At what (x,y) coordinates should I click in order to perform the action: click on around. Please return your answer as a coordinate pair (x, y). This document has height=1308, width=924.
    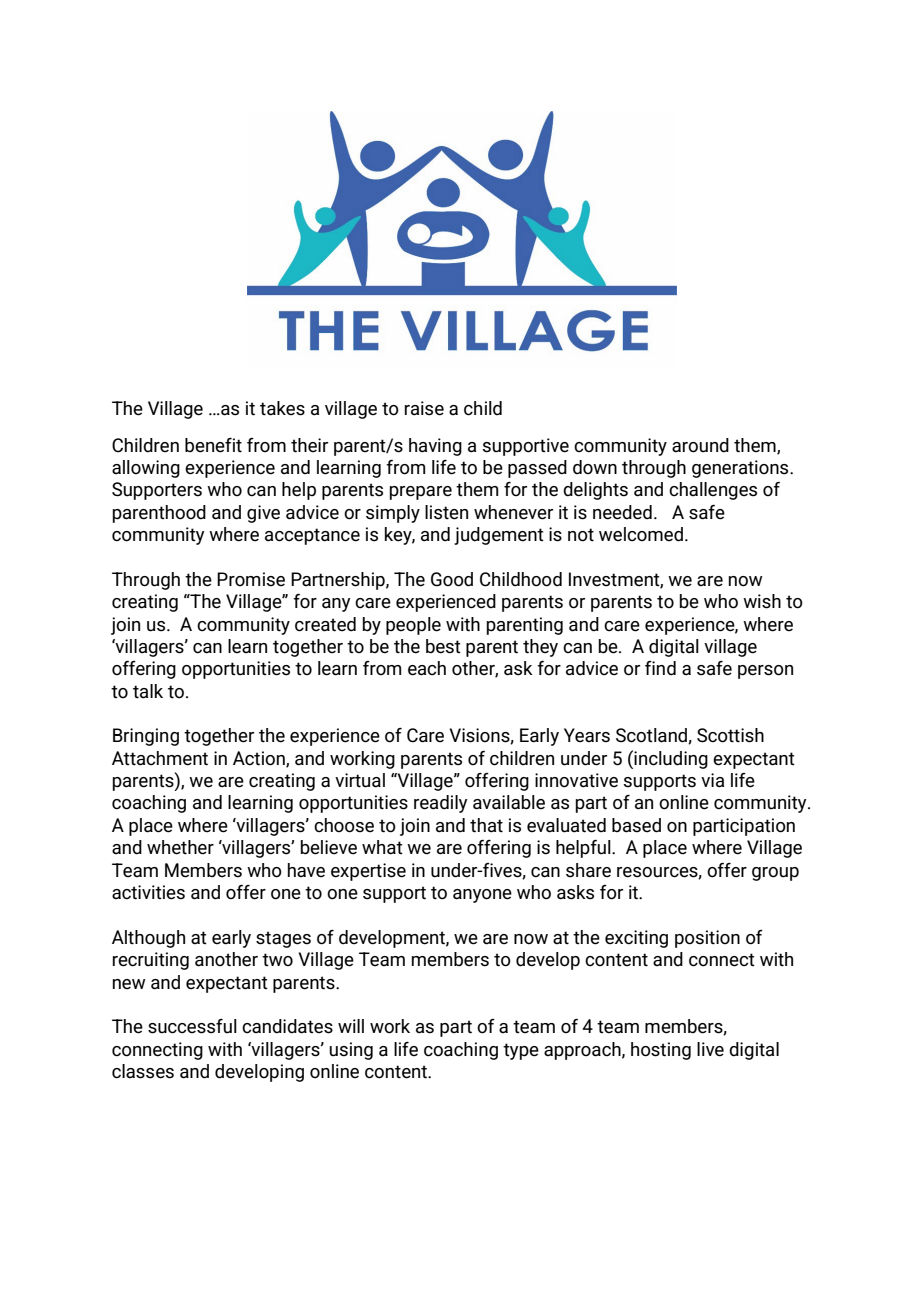
    Looking at the image, I should click on (700, 445).
